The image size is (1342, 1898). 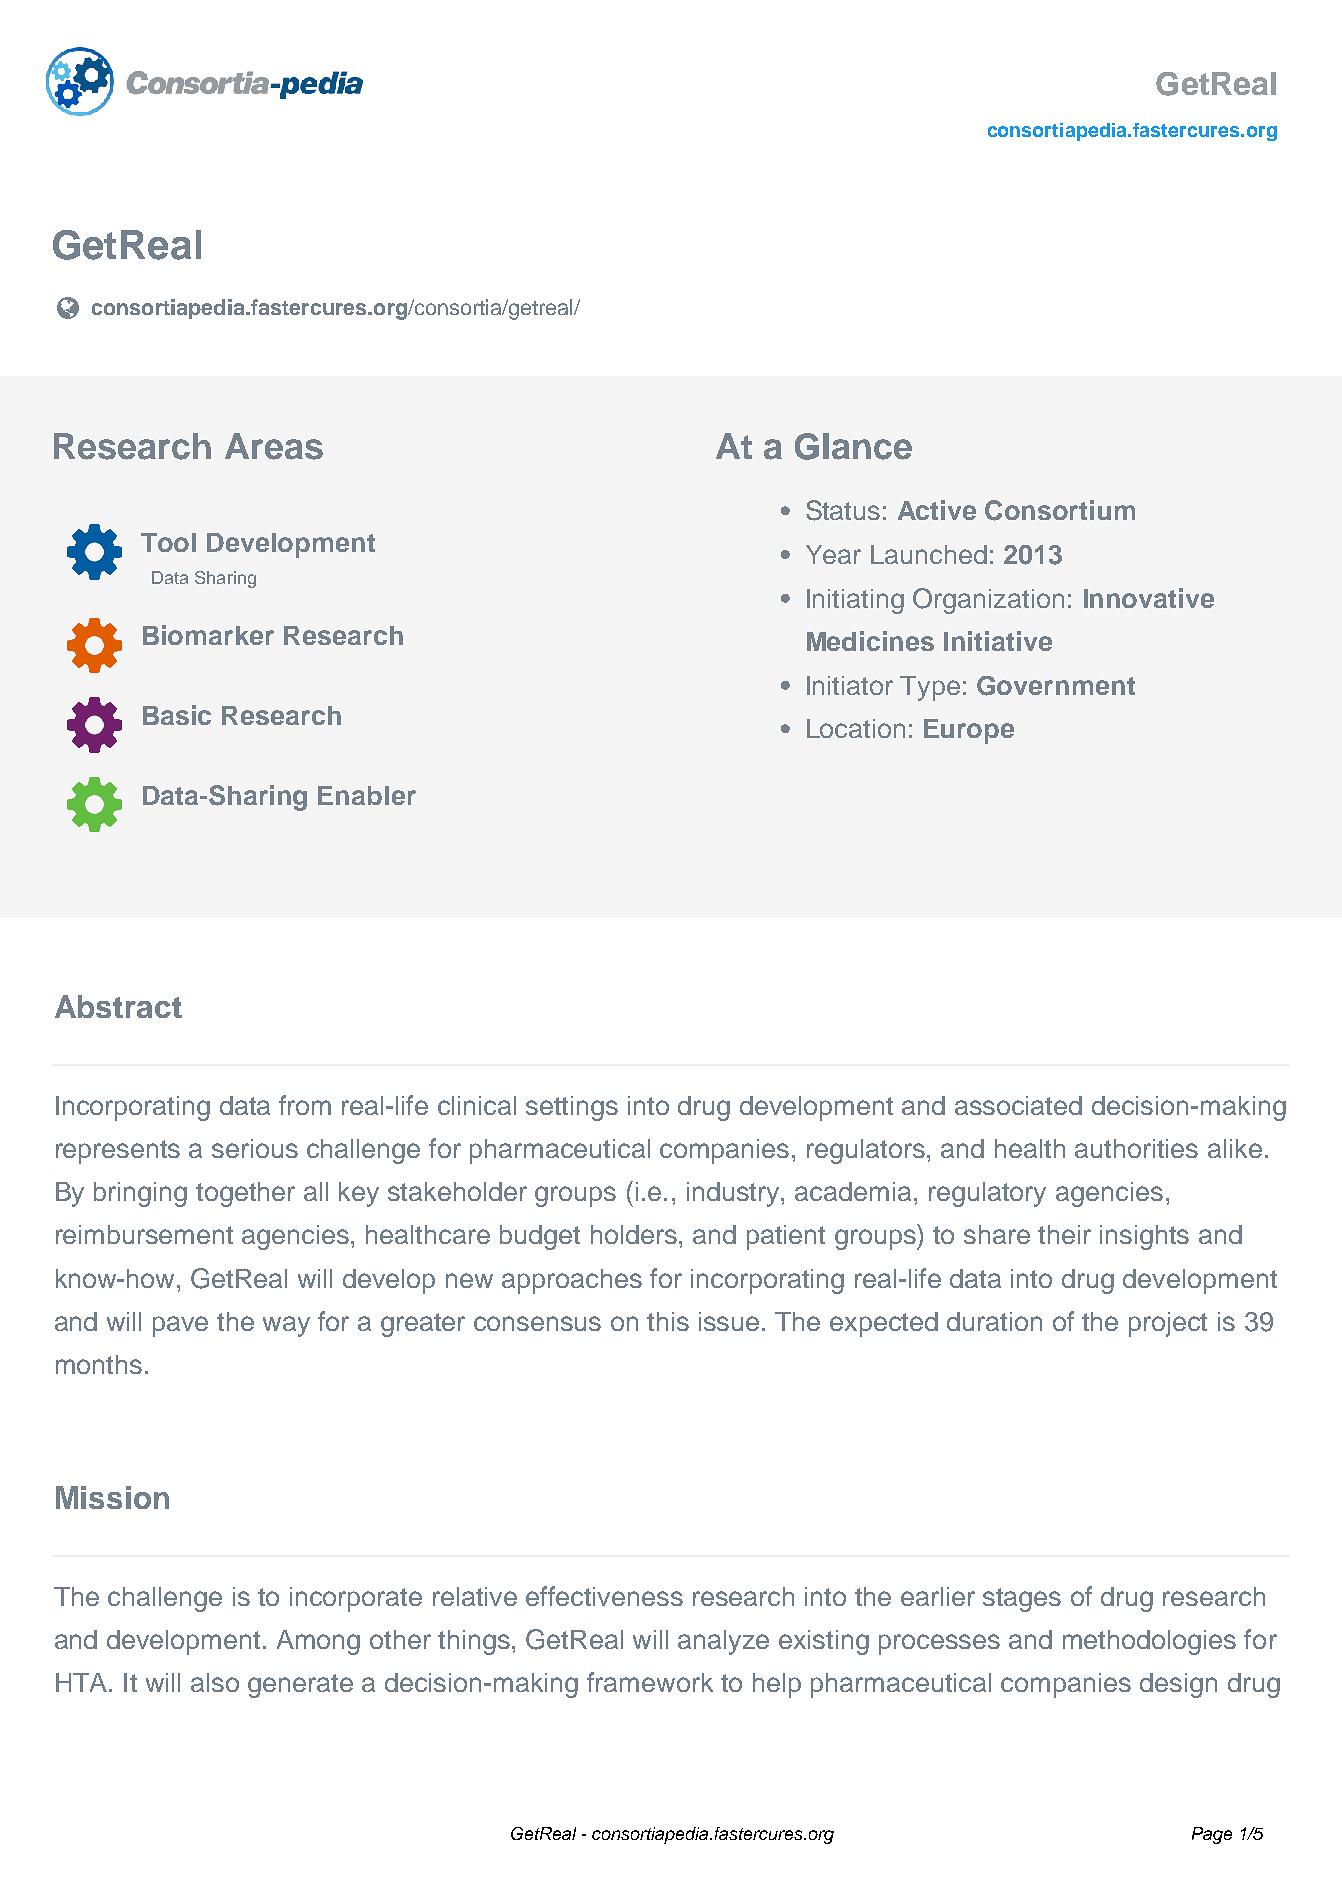 I want to click on settings, so click(x=572, y=1108).
